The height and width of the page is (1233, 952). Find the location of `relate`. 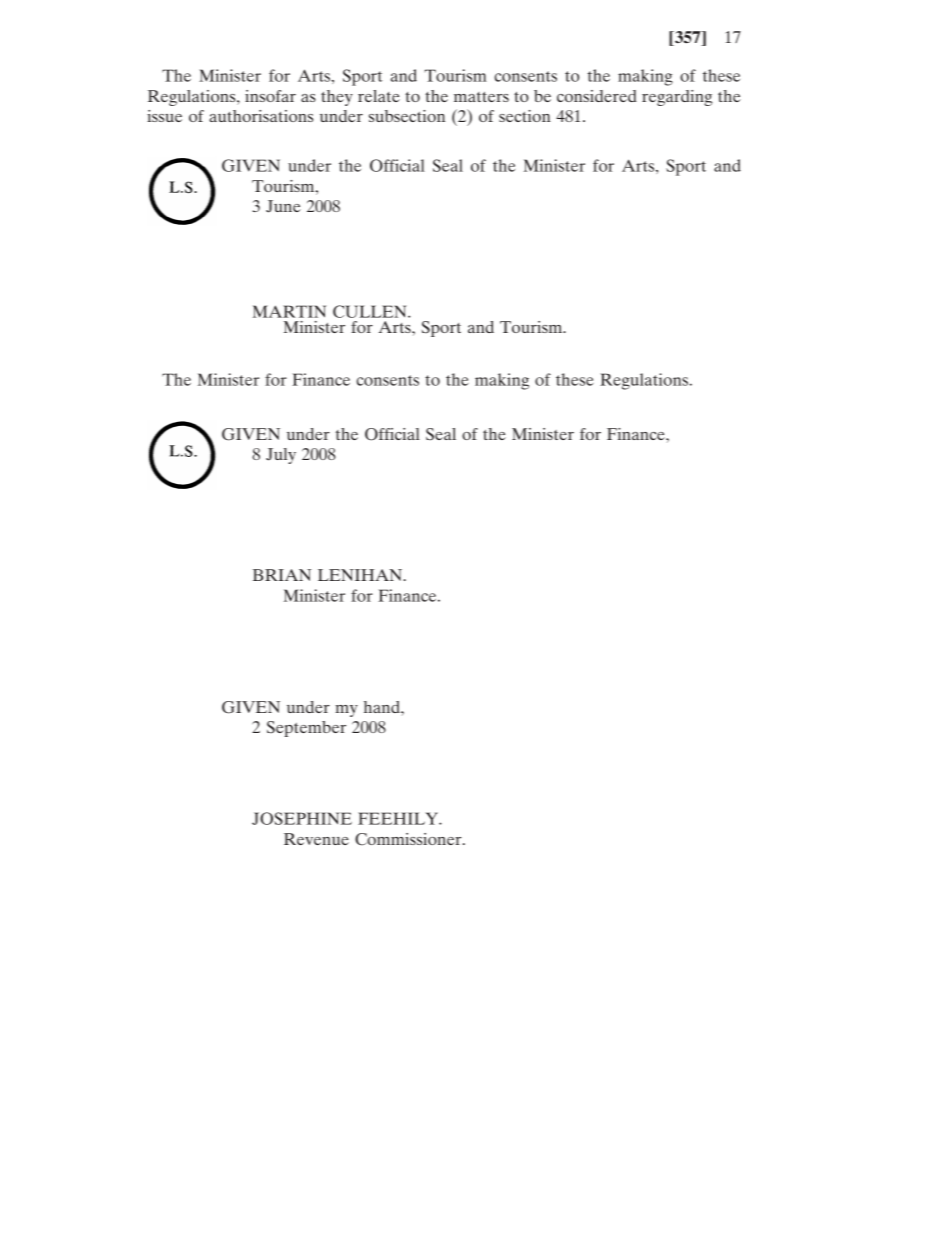

relate is located at coordinates (379, 96).
